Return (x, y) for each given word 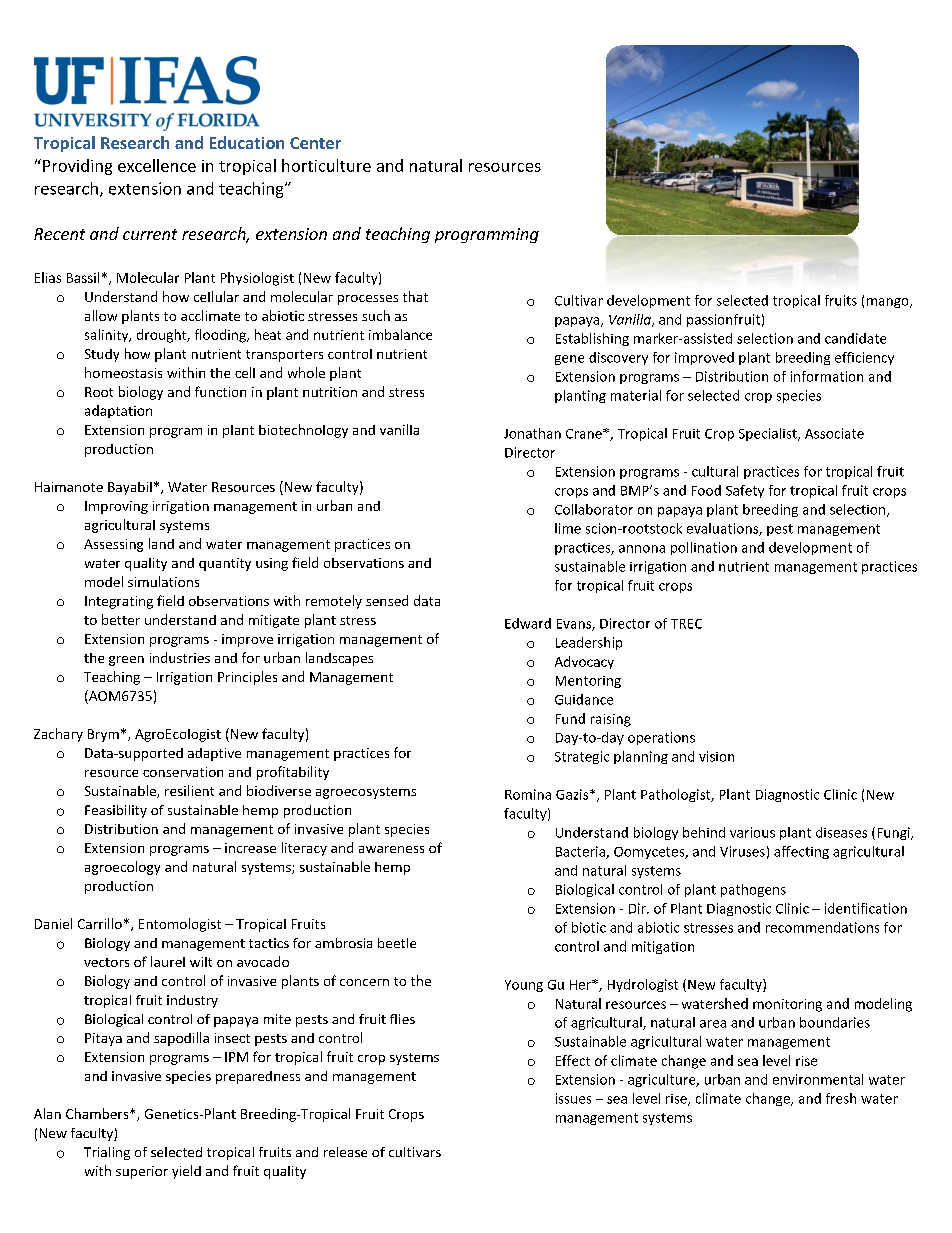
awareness (391, 849)
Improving (116, 507)
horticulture (326, 165)
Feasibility (116, 811)
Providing (77, 167)
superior (142, 1172)
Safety (745, 491)
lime (568, 528)
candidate (855, 338)
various (752, 832)
